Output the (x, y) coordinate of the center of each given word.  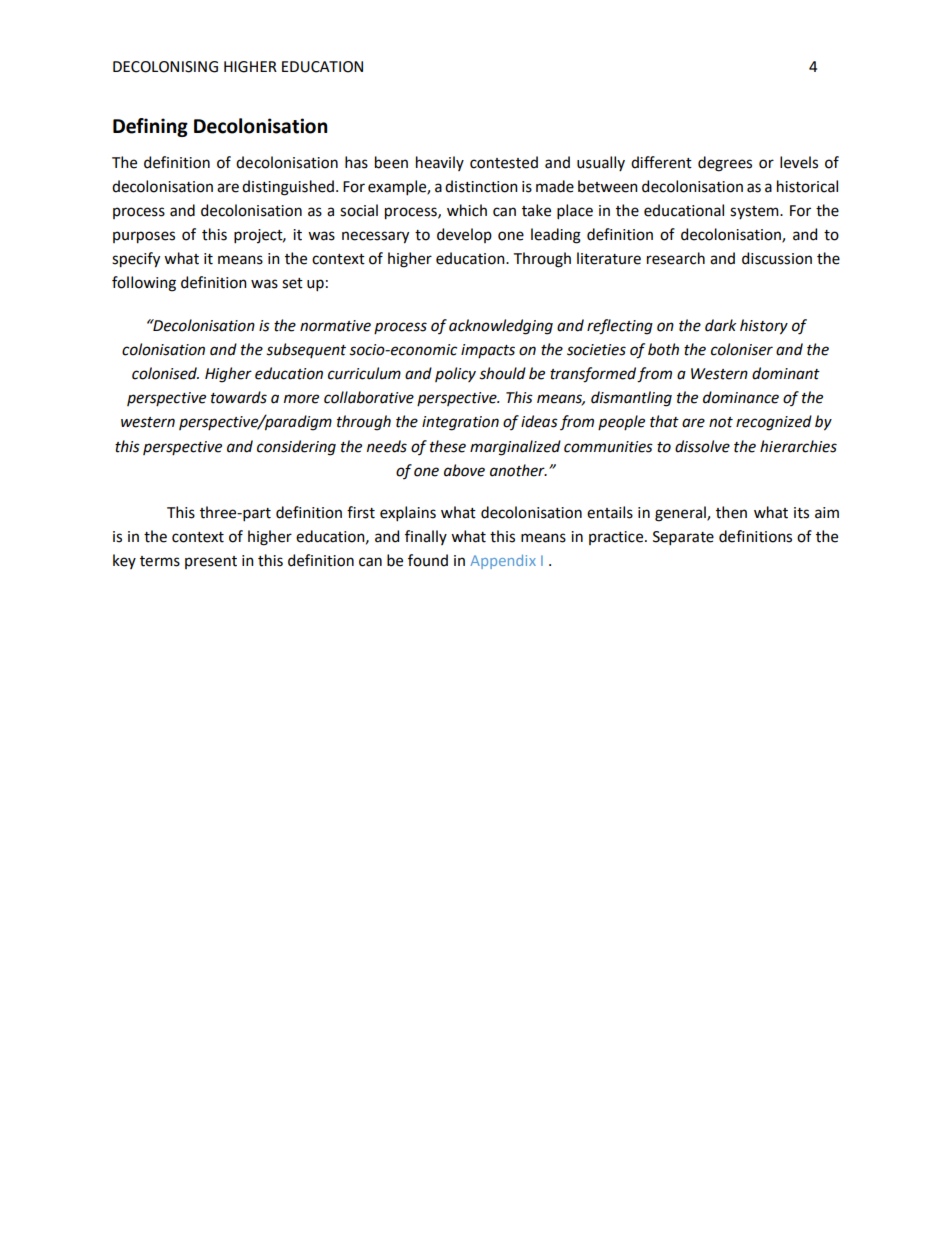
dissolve (702, 446)
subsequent (306, 350)
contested (504, 162)
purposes (144, 237)
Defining (150, 127)
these (448, 446)
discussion (777, 258)
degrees (725, 164)
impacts (488, 351)
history (764, 327)
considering (296, 448)
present (211, 562)
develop (464, 235)
